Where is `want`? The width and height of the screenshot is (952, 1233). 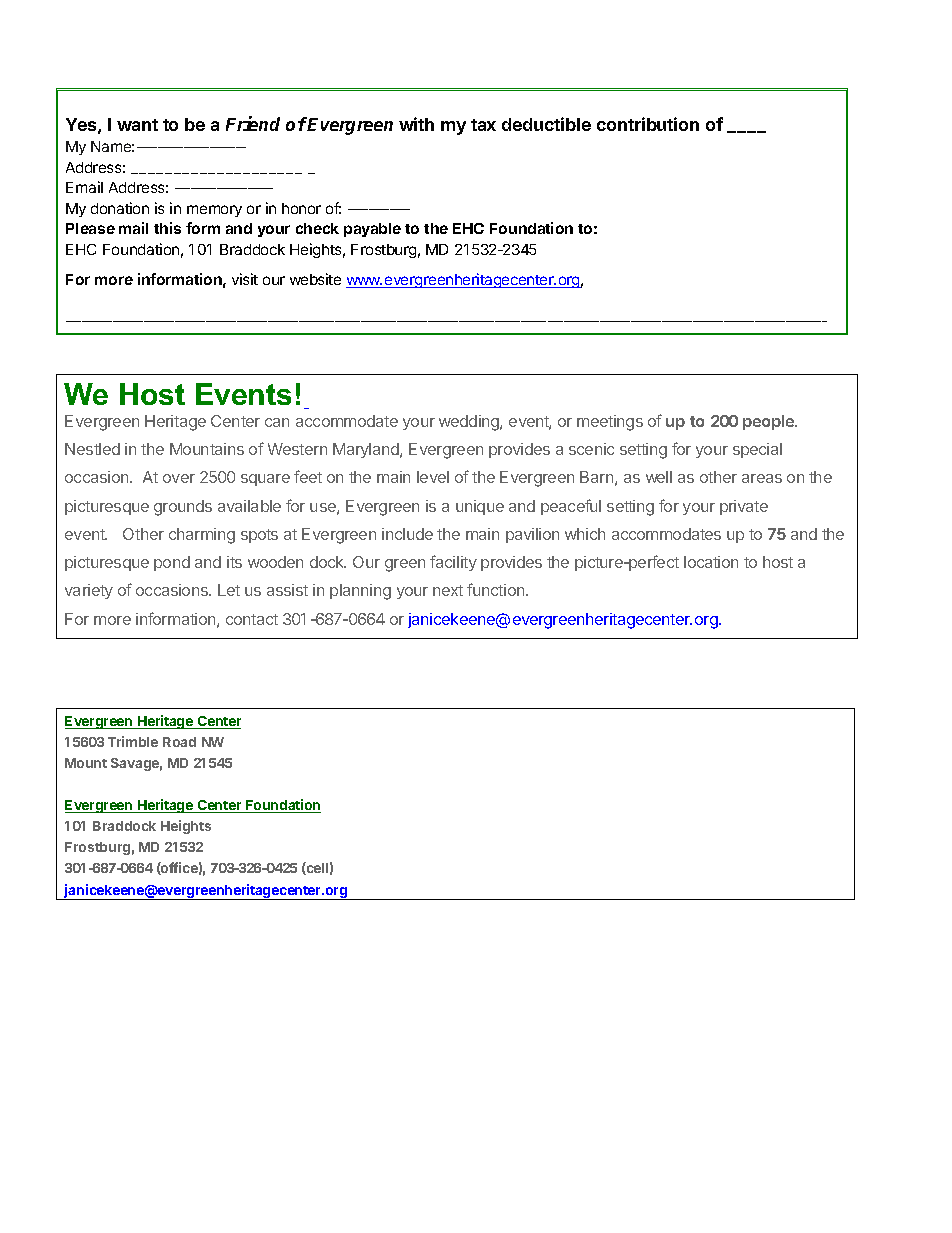 want is located at coordinates (137, 125).
